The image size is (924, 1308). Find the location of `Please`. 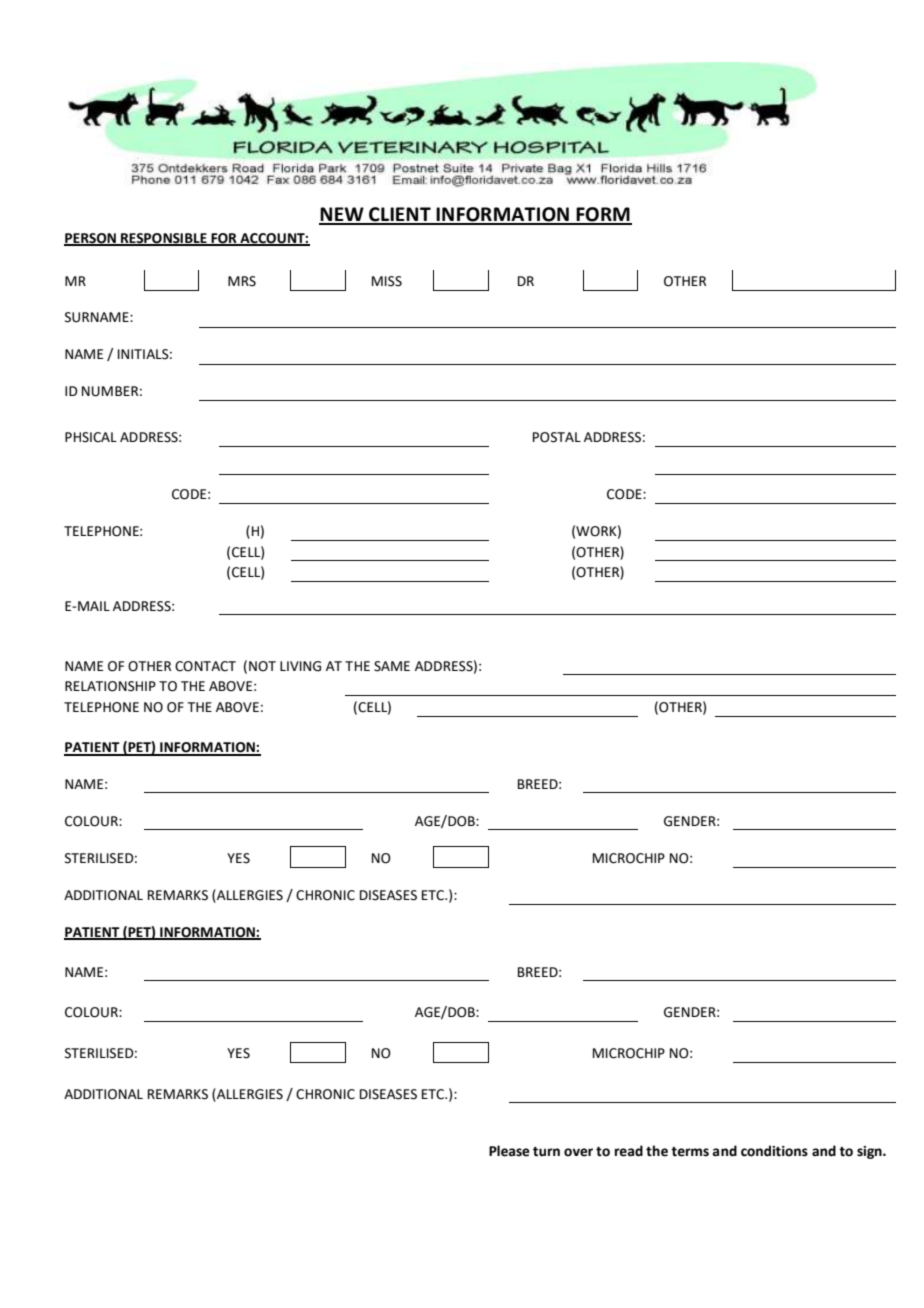

Please is located at coordinates (509, 1151).
